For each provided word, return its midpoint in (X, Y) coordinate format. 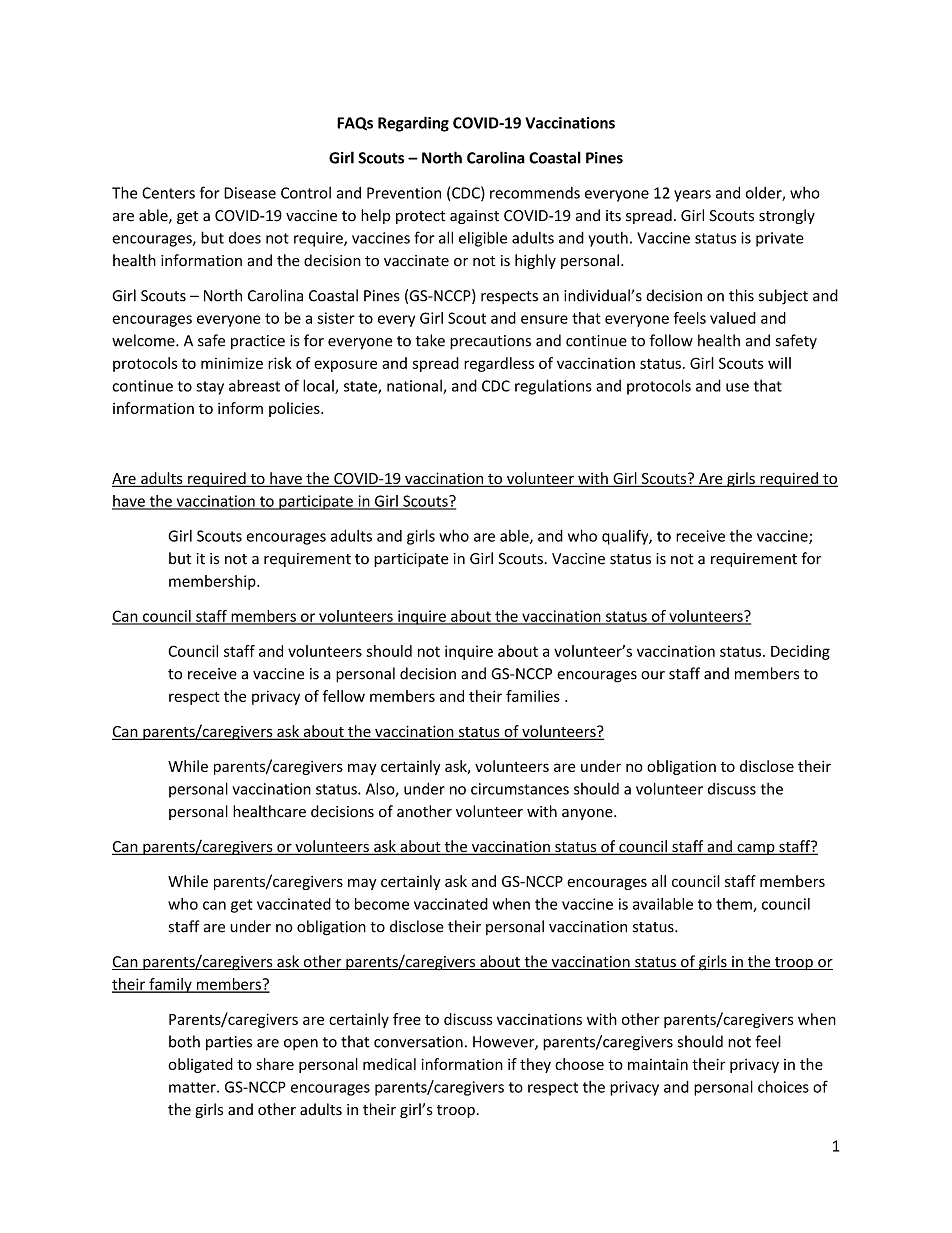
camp (756, 849)
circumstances (520, 789)
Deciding (800, 652)
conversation (418, 1042)
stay (210, 388)
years (692, 196)
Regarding (413, 124)
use (737, 387)
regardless (499, 364)
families (533, 696)
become (382, 904)
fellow (344, 696)
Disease (250, 193)
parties (229, 1043)
